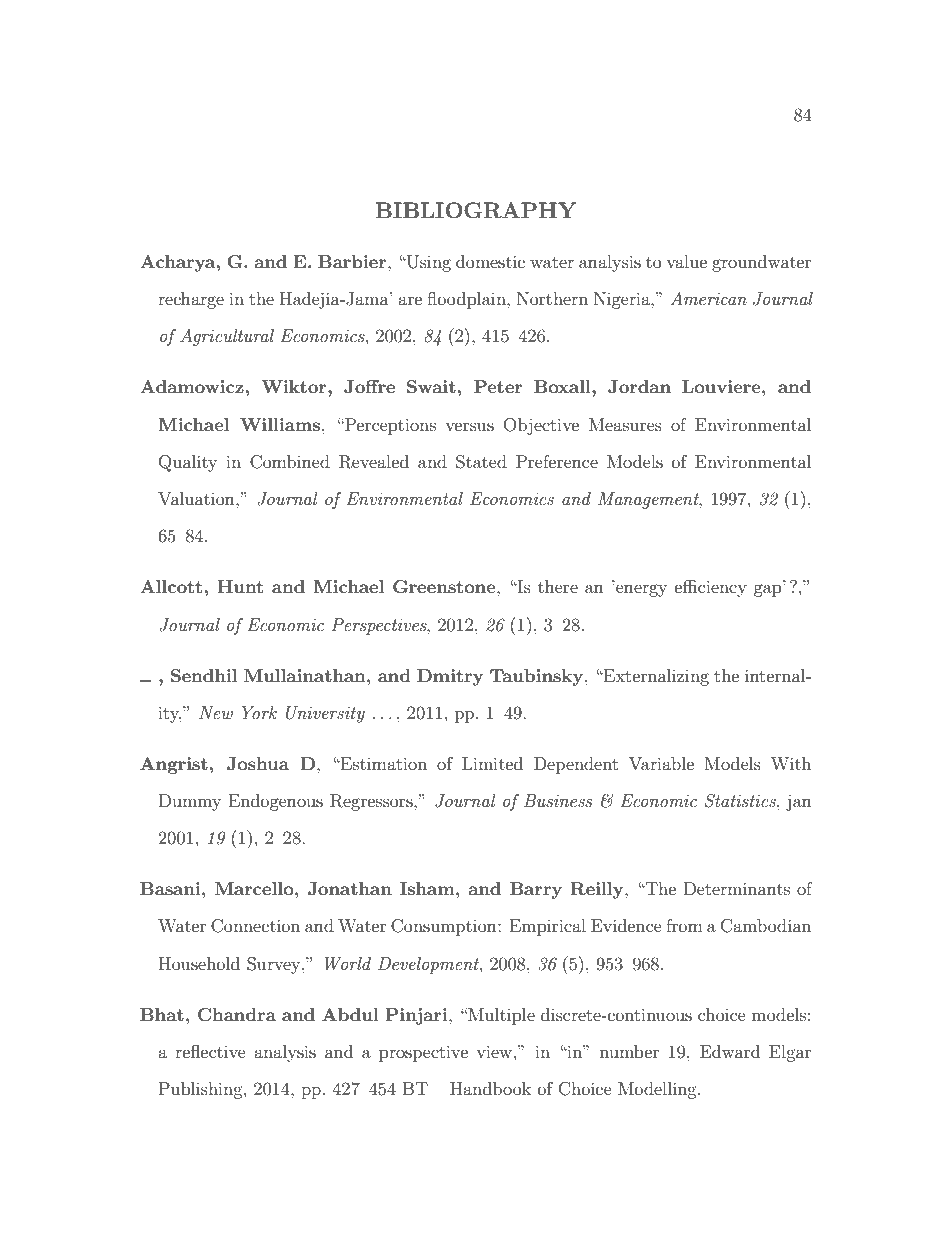 This document has width=952, height=1233. What do you see at coordinates (686, 261) in the document?
I see `value` at bounding box center [686, 261].
